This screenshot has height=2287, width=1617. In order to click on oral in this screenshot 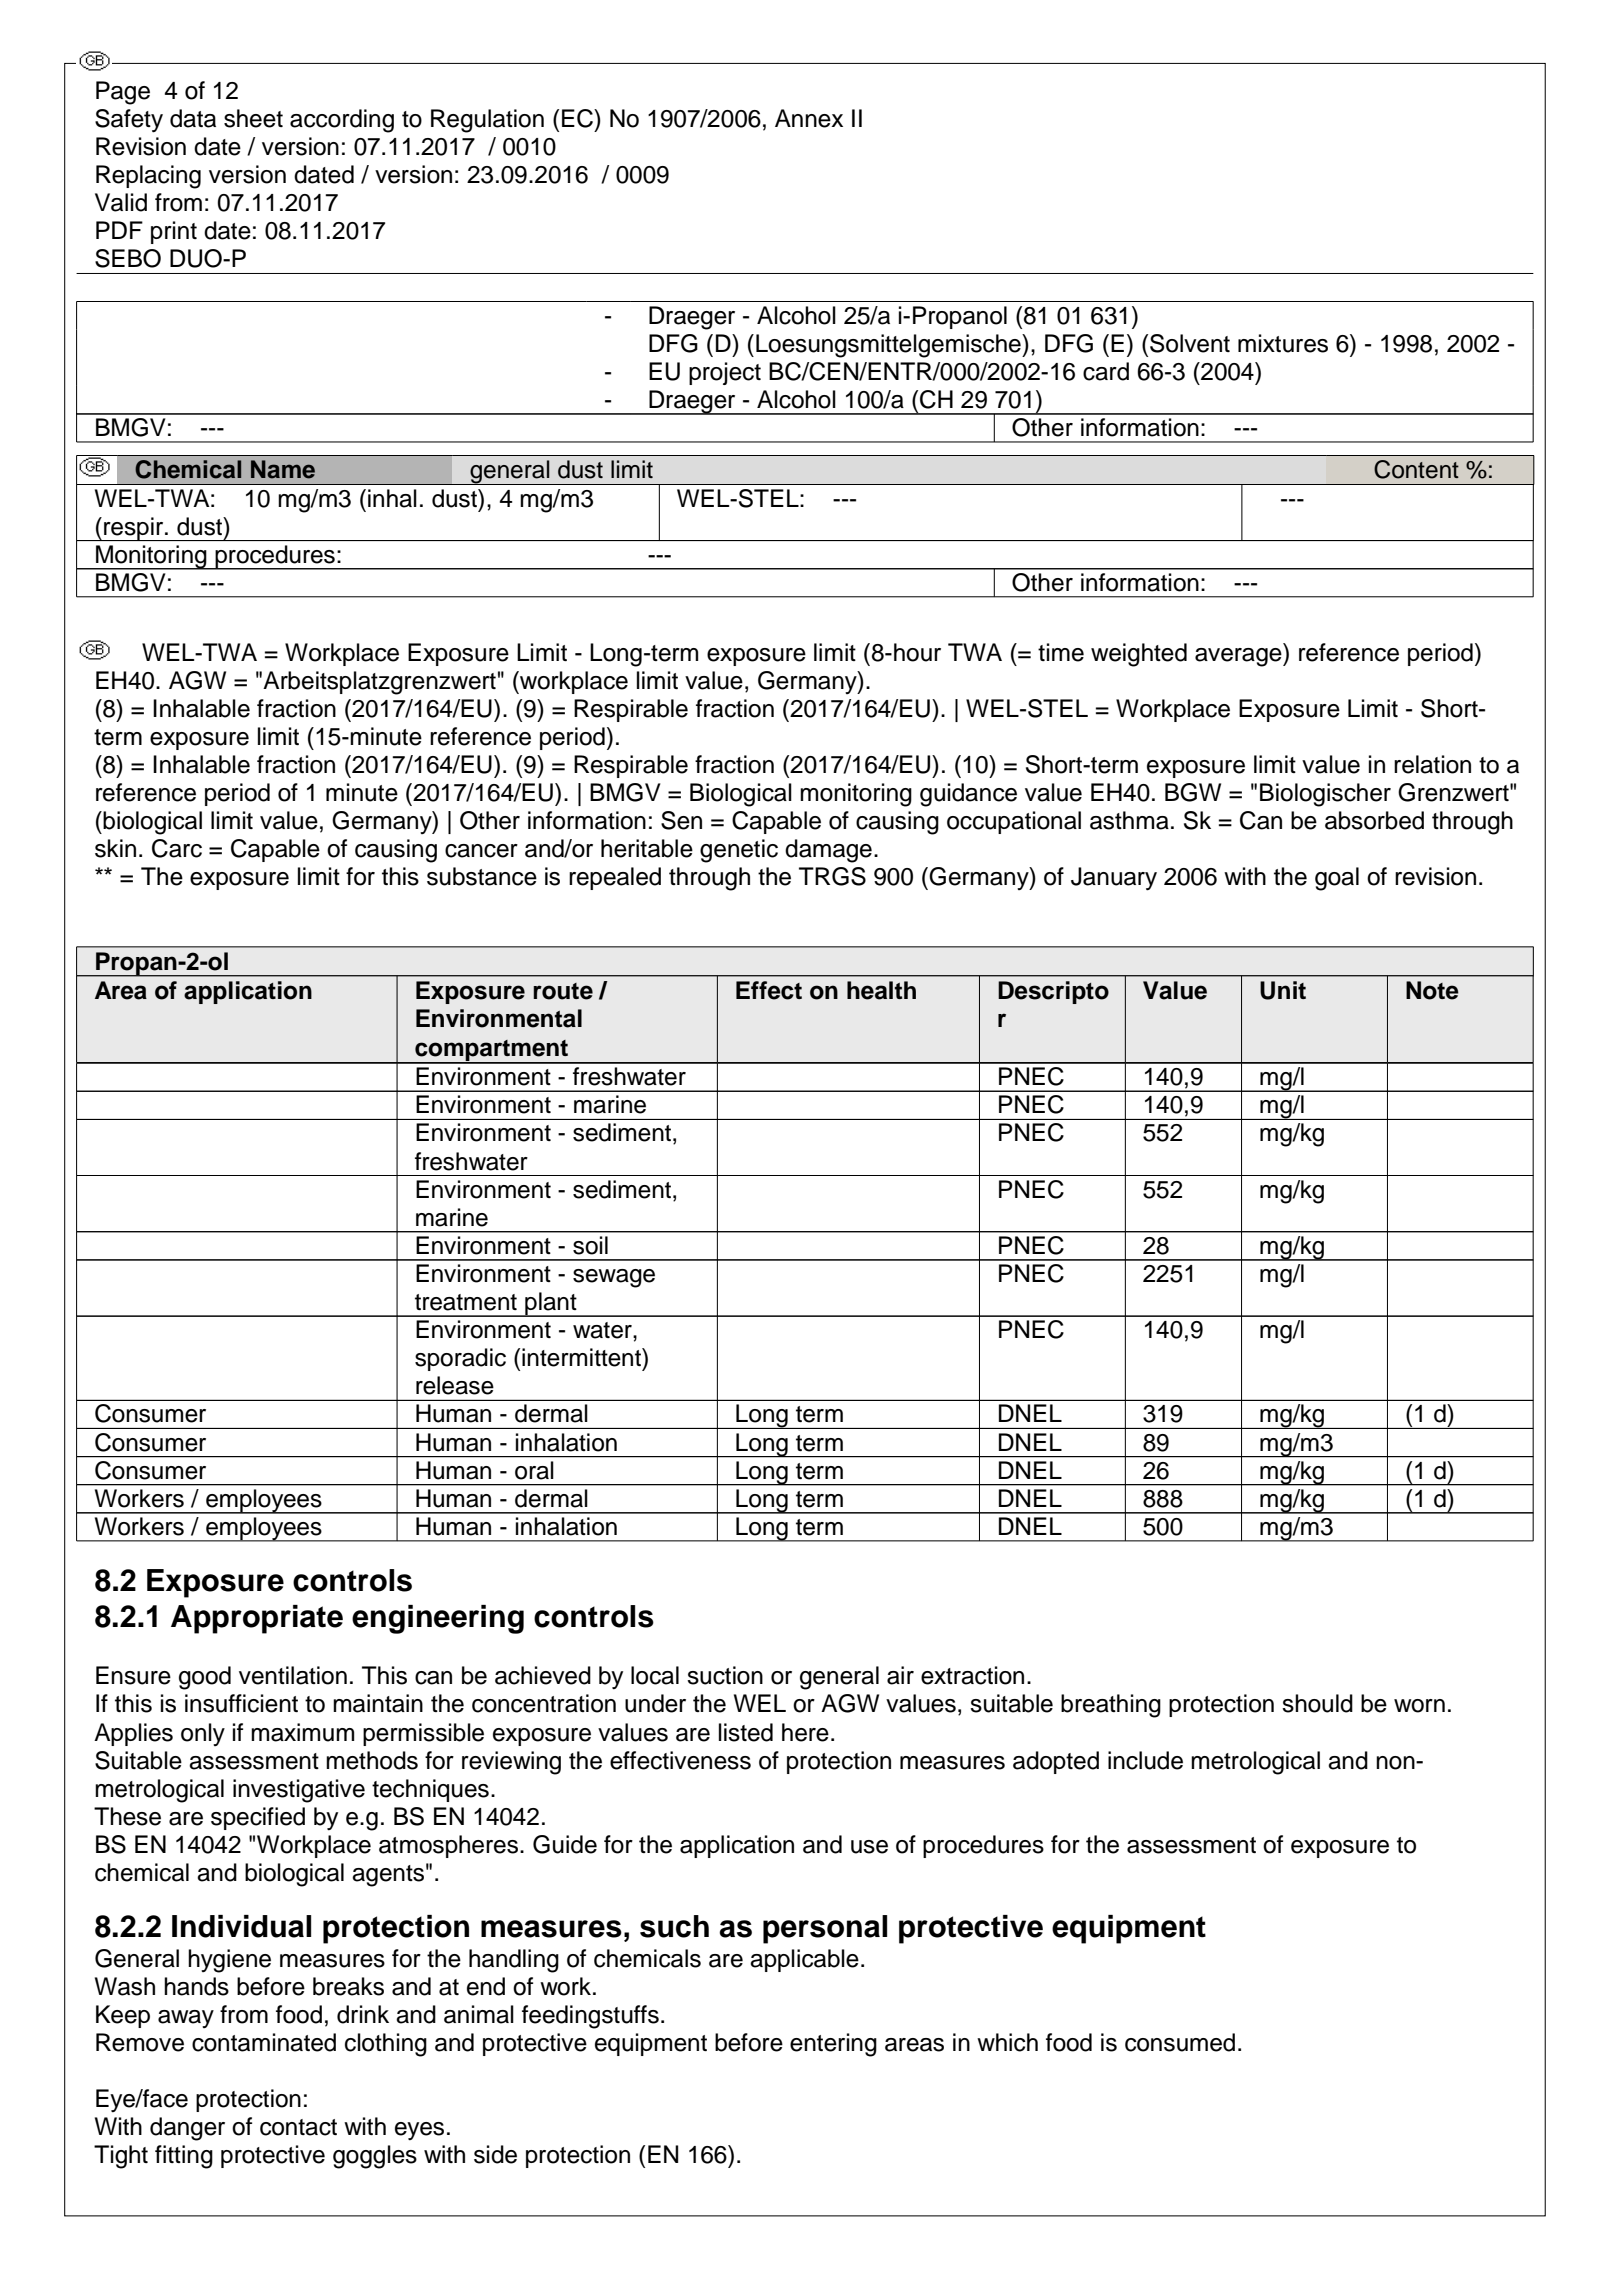, I will do `click(534, 1470)`.
